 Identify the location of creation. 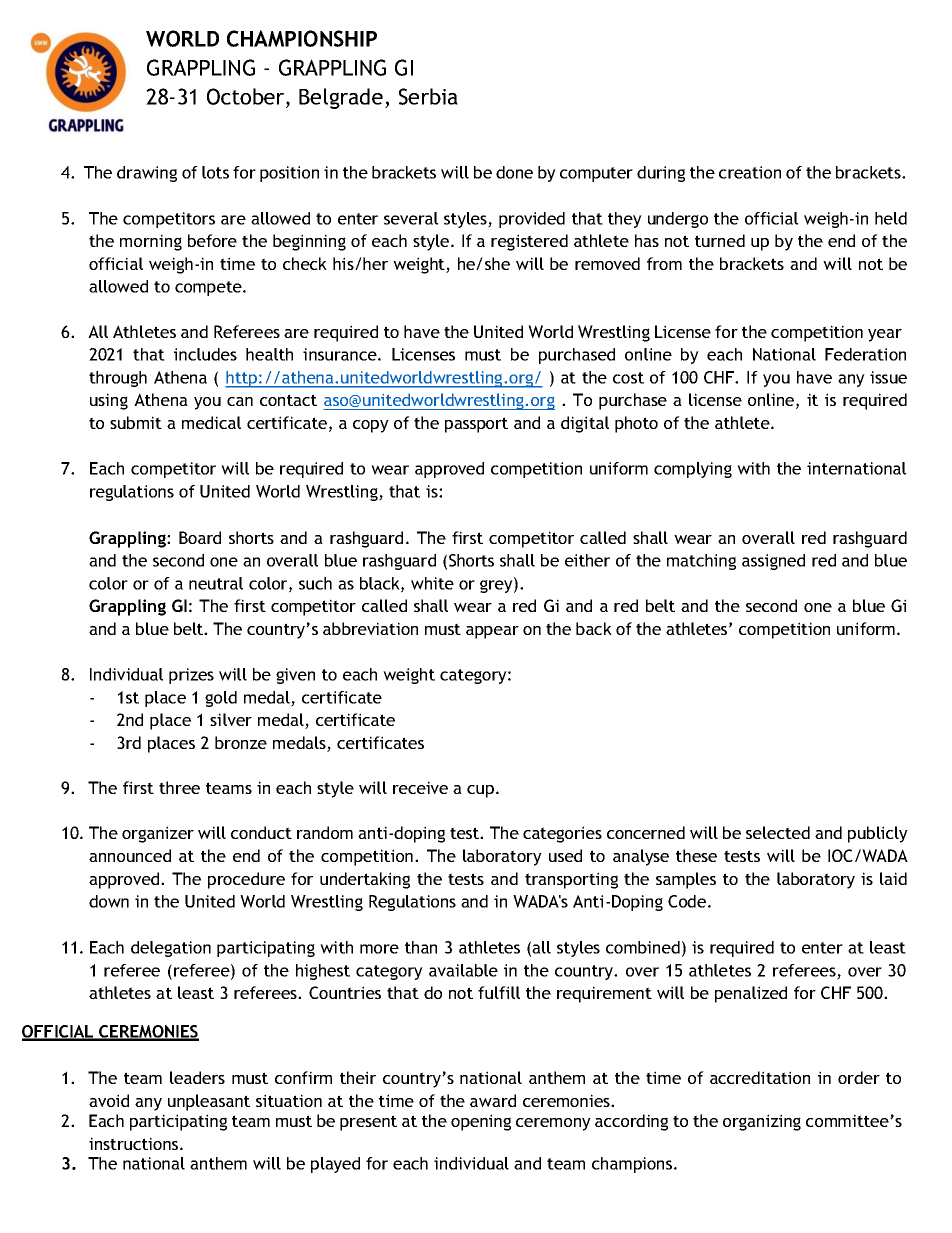
(750, 172).
